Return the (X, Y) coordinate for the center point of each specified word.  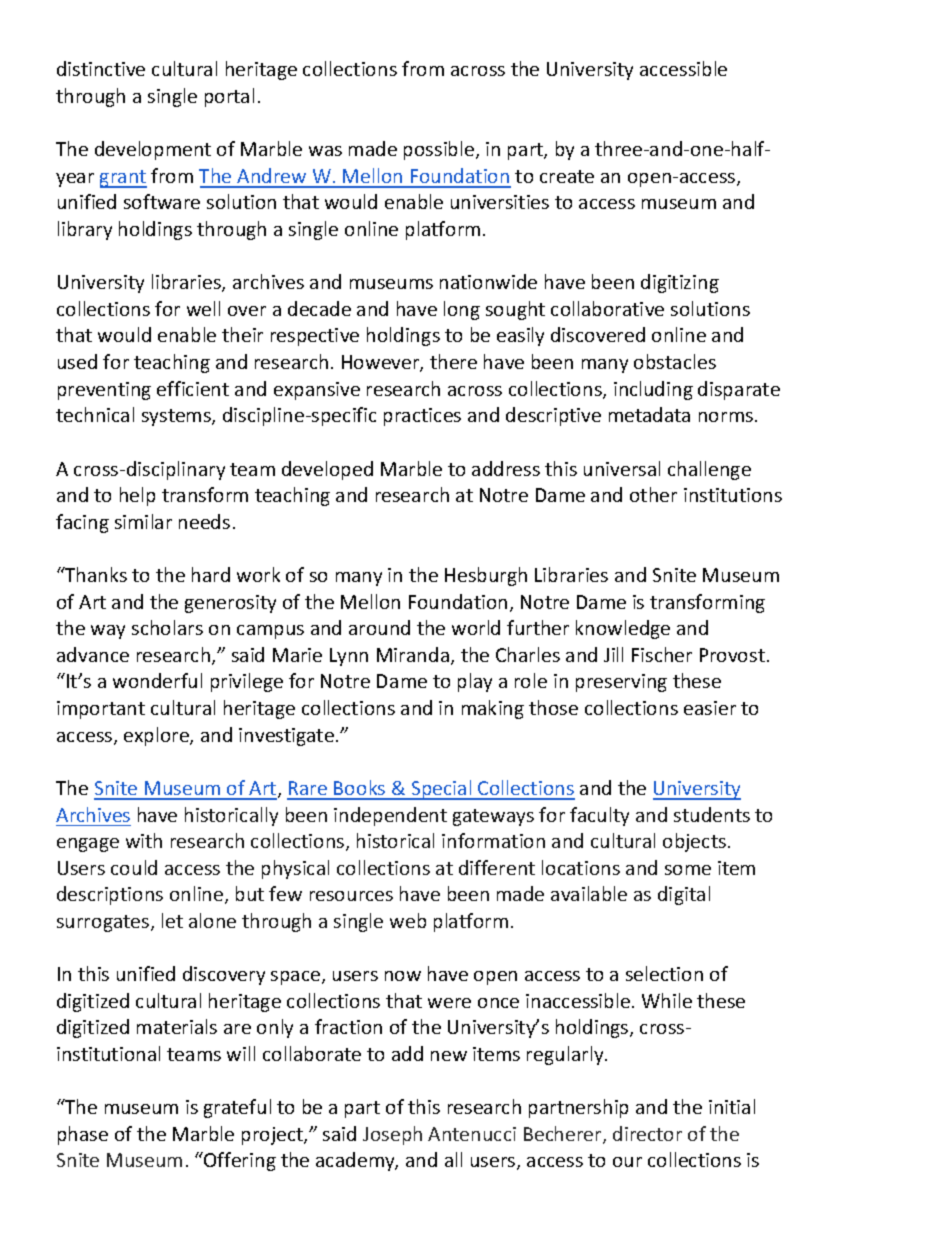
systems (177, 417)
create (567, 176)
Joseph (392, 1135)
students (712, 814)
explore (157, 736)
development (153, 150)
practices (422, 417)
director (647, 1133)
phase (83, 1135)
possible (440, 150)
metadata (649, 414)
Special (441, 790)
